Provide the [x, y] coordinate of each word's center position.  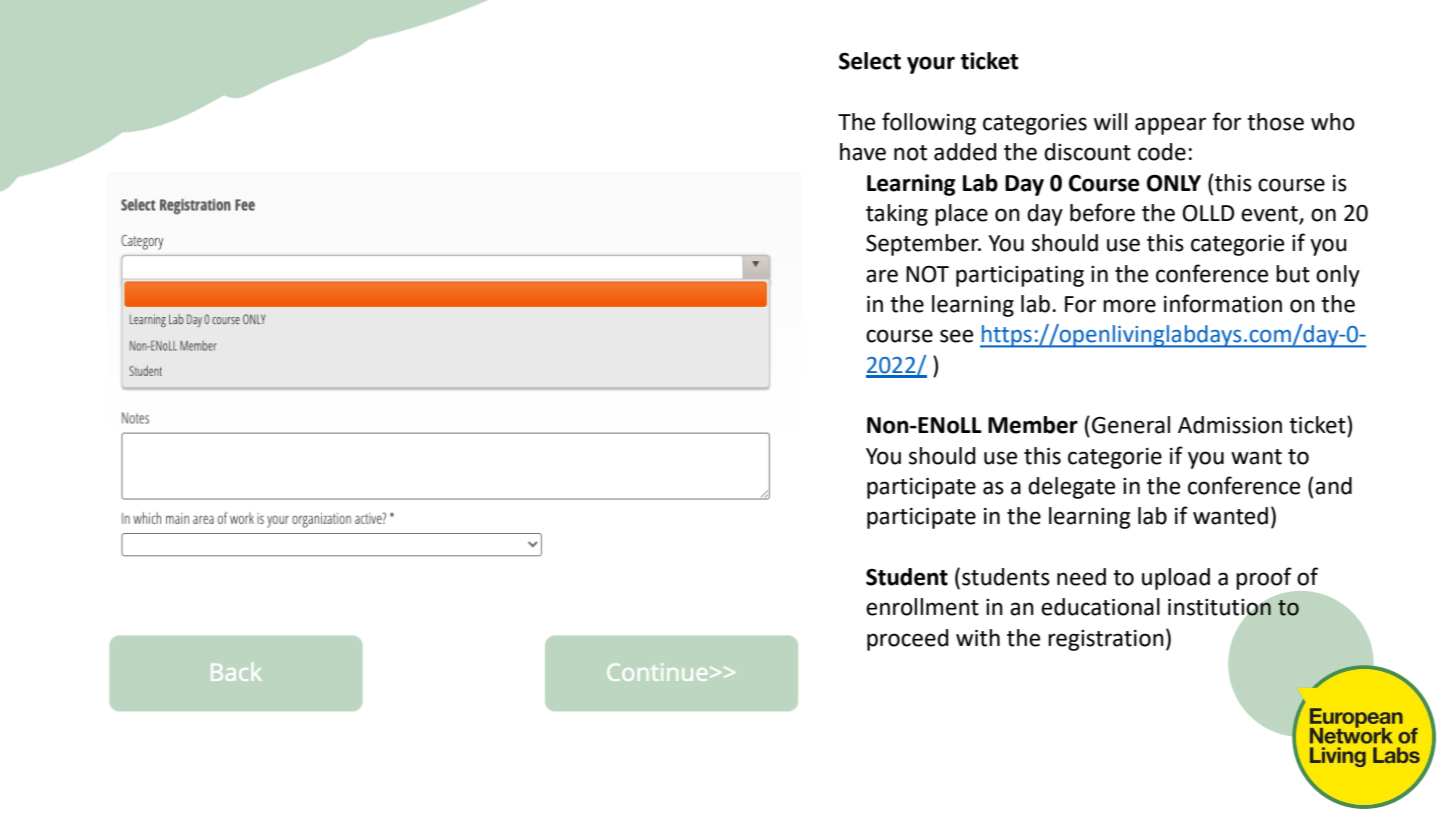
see [956, 336]
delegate [1071, 488]
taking [897, 215]
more [1129, 306]
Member [1033, 425]
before [1102, 212]
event [1270, 215]
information [1223, 303]
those [1275, 122]
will [1110, 121]
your [931, 65]
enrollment [922, 607]
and [1333, 486]
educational [1100, 607]
